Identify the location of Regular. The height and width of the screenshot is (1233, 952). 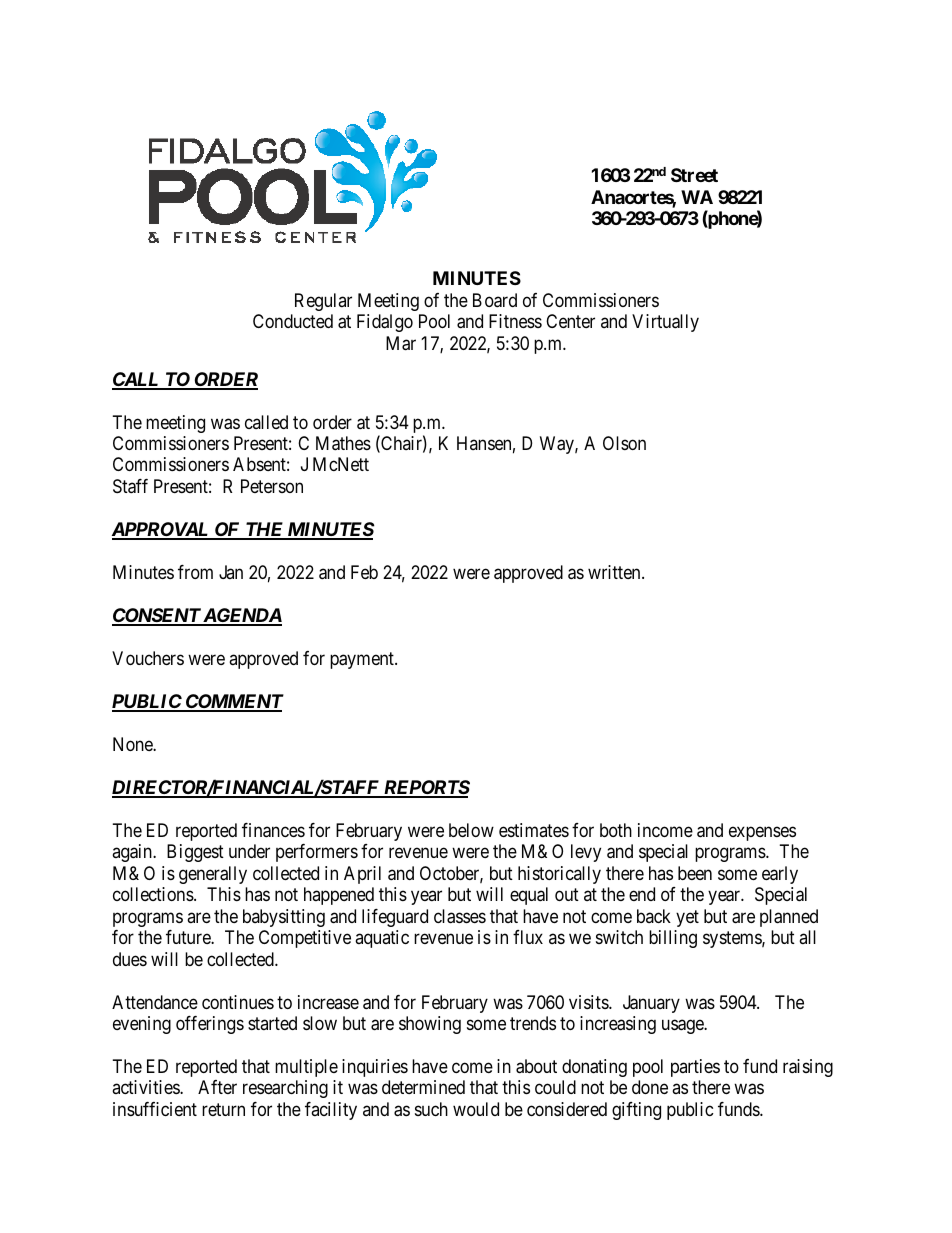
(323, 302).
